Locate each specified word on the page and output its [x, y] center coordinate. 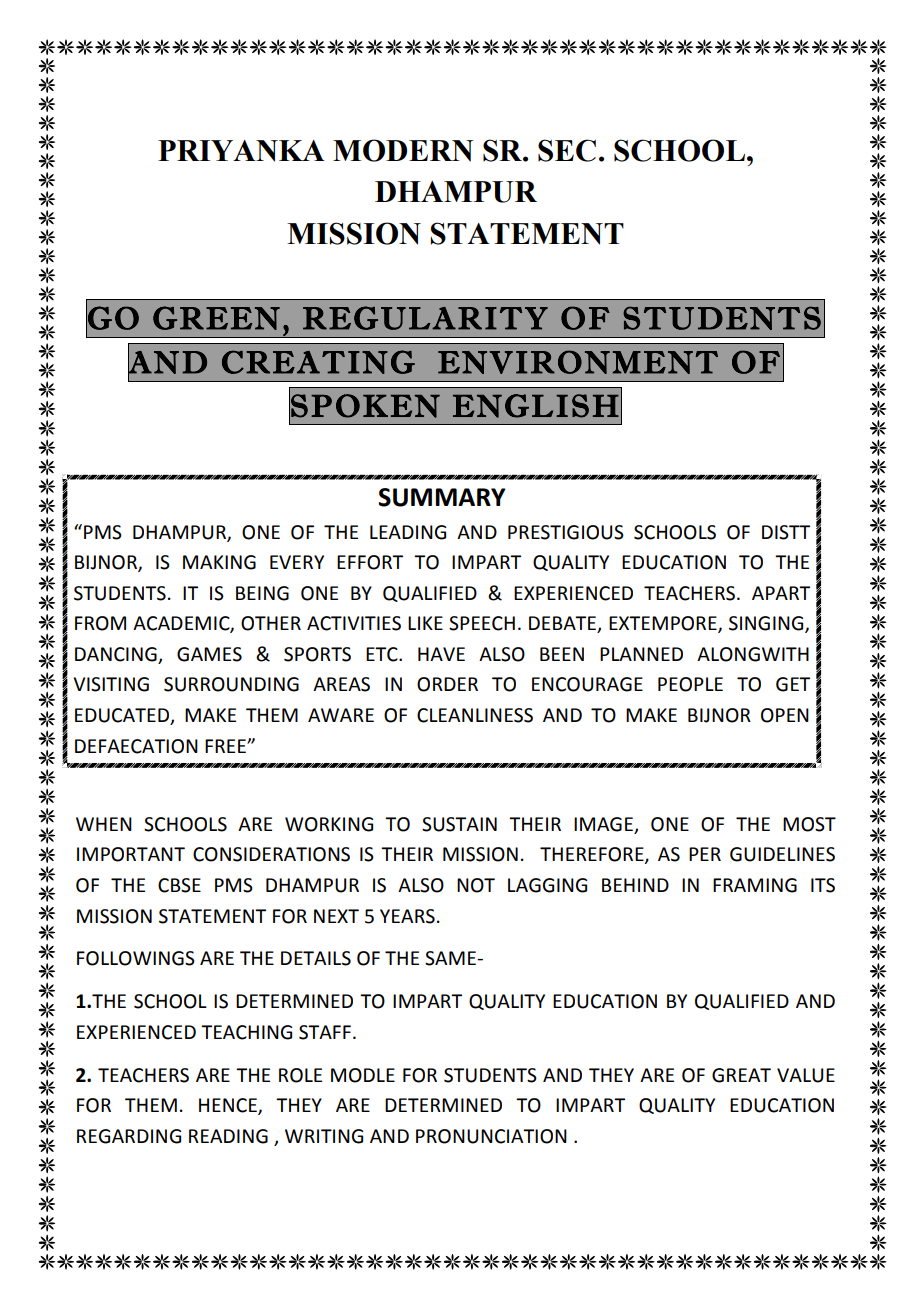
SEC [567, 150]
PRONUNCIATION [491, 1136]
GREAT [741, 1075]
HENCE [229, 1106]
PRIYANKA [241, 151]
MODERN [403, 150]
